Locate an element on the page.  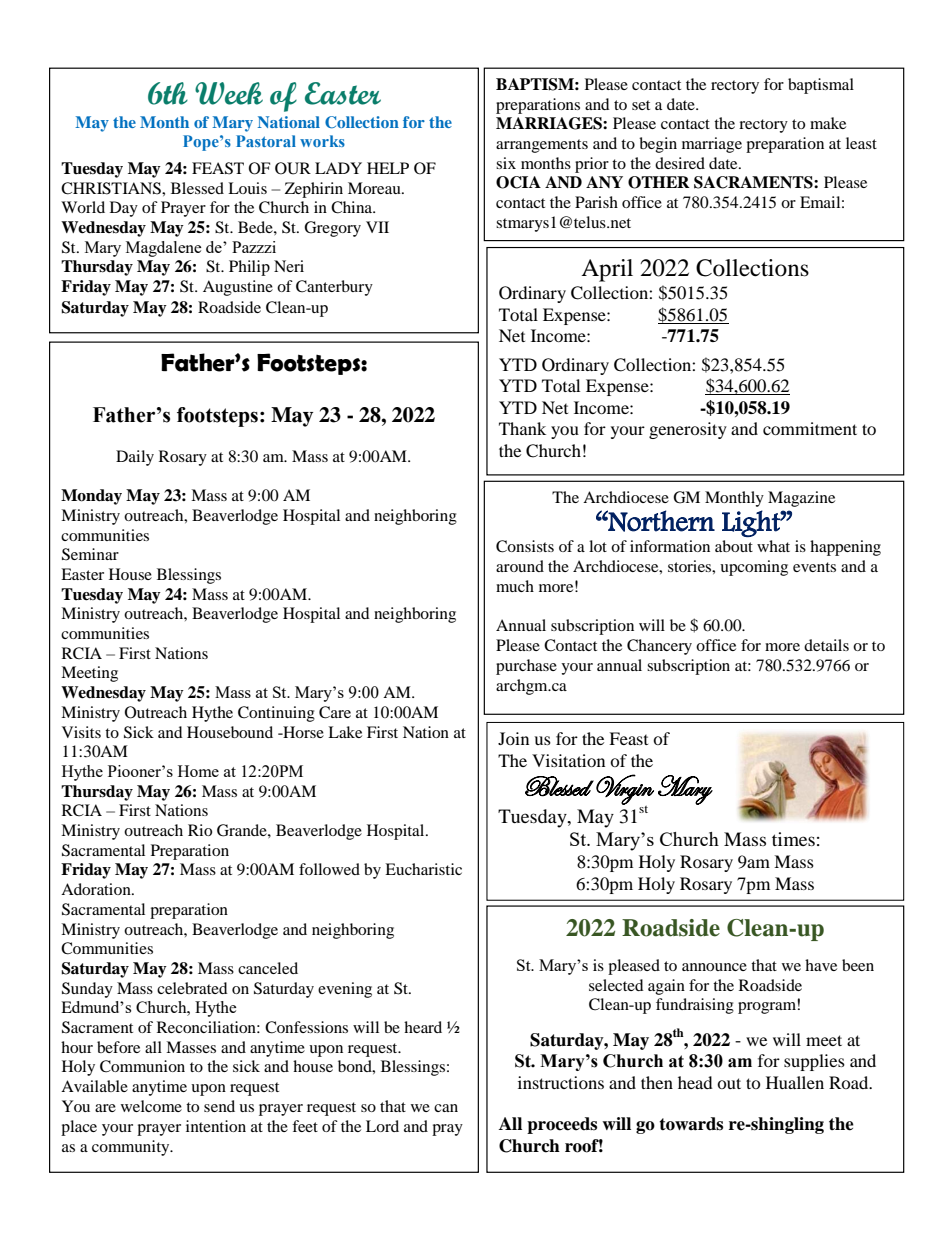
Thank is located at coordinates (522, 428).
